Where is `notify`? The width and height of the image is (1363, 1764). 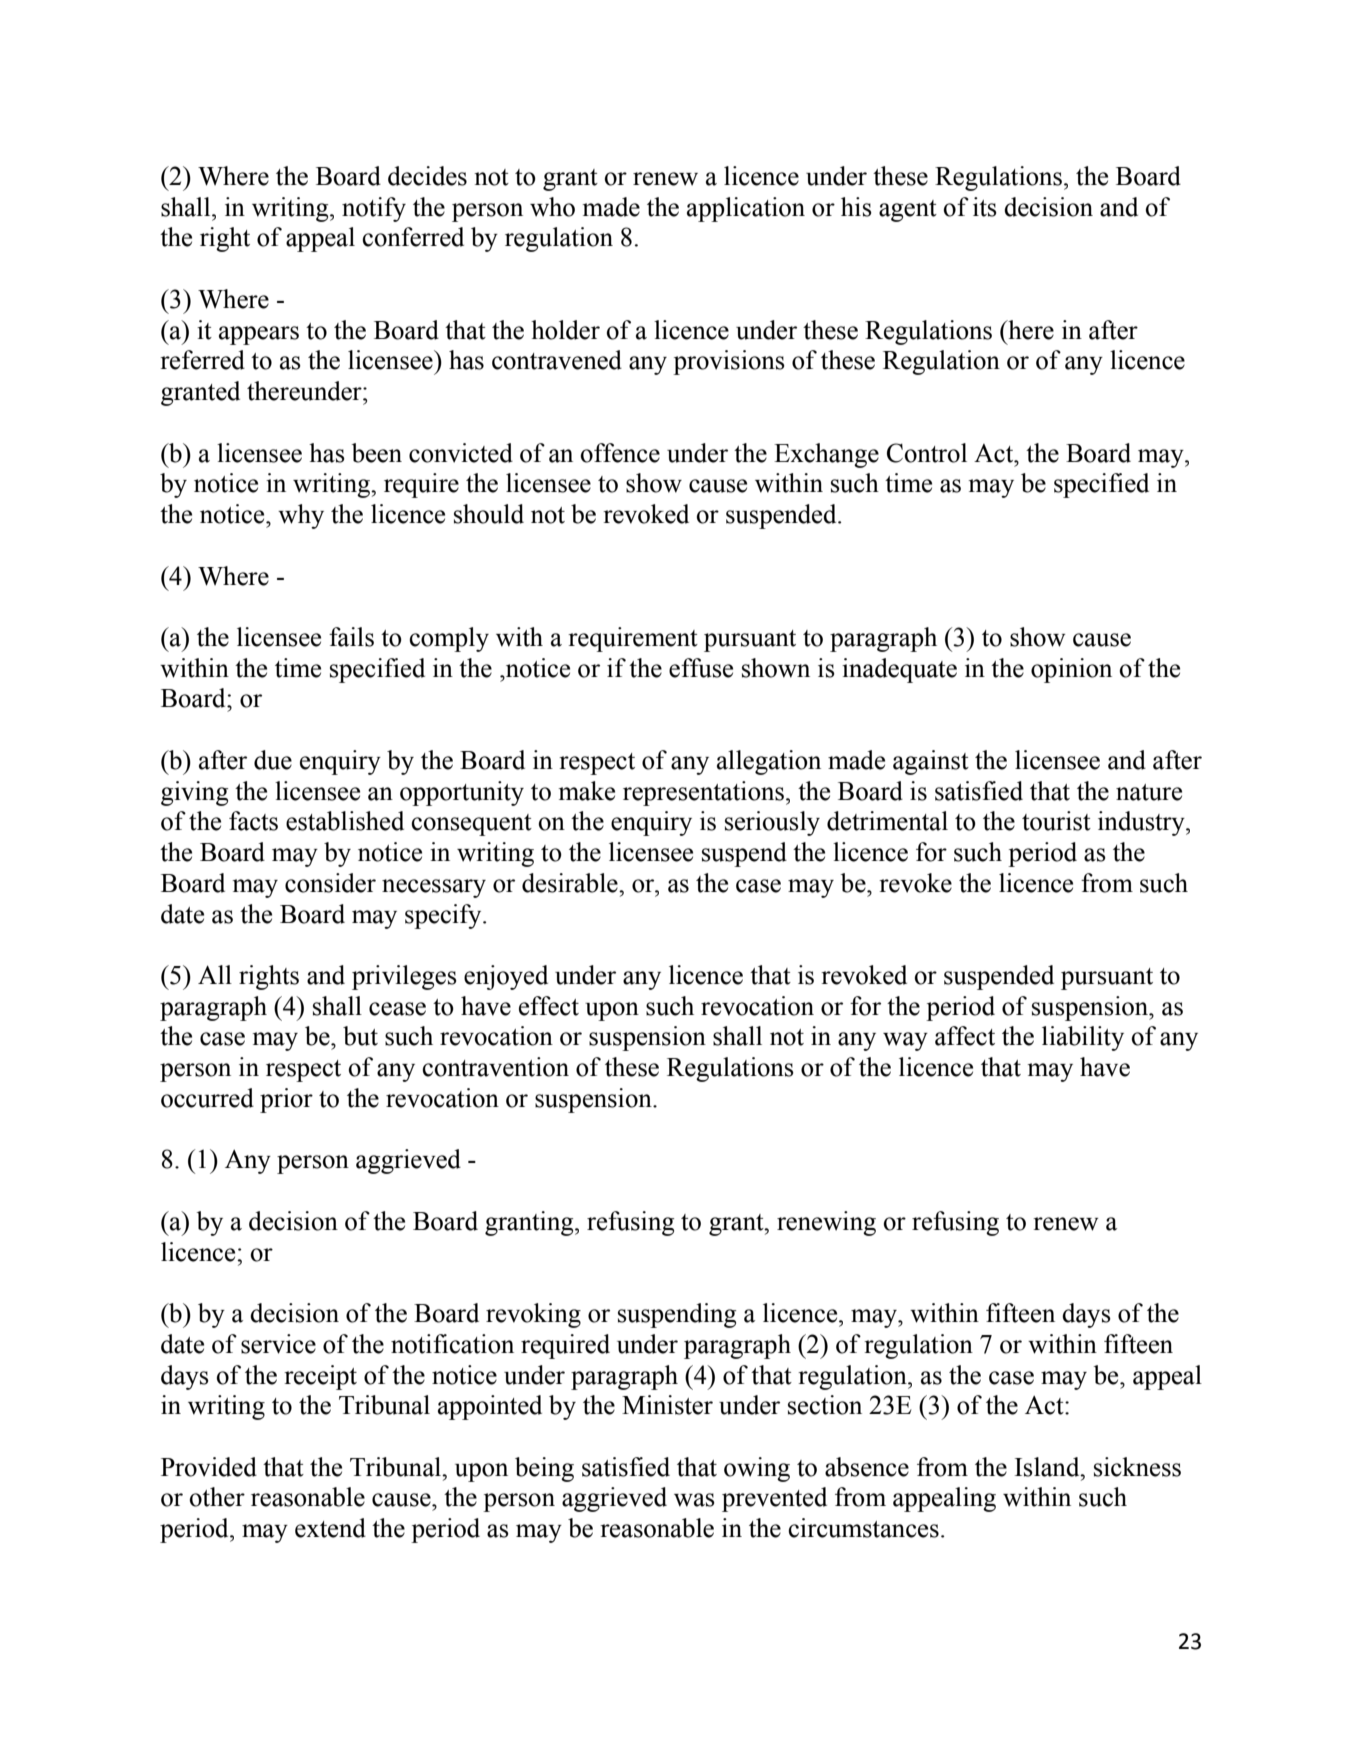
notify is located at coordinates (374, 209).
